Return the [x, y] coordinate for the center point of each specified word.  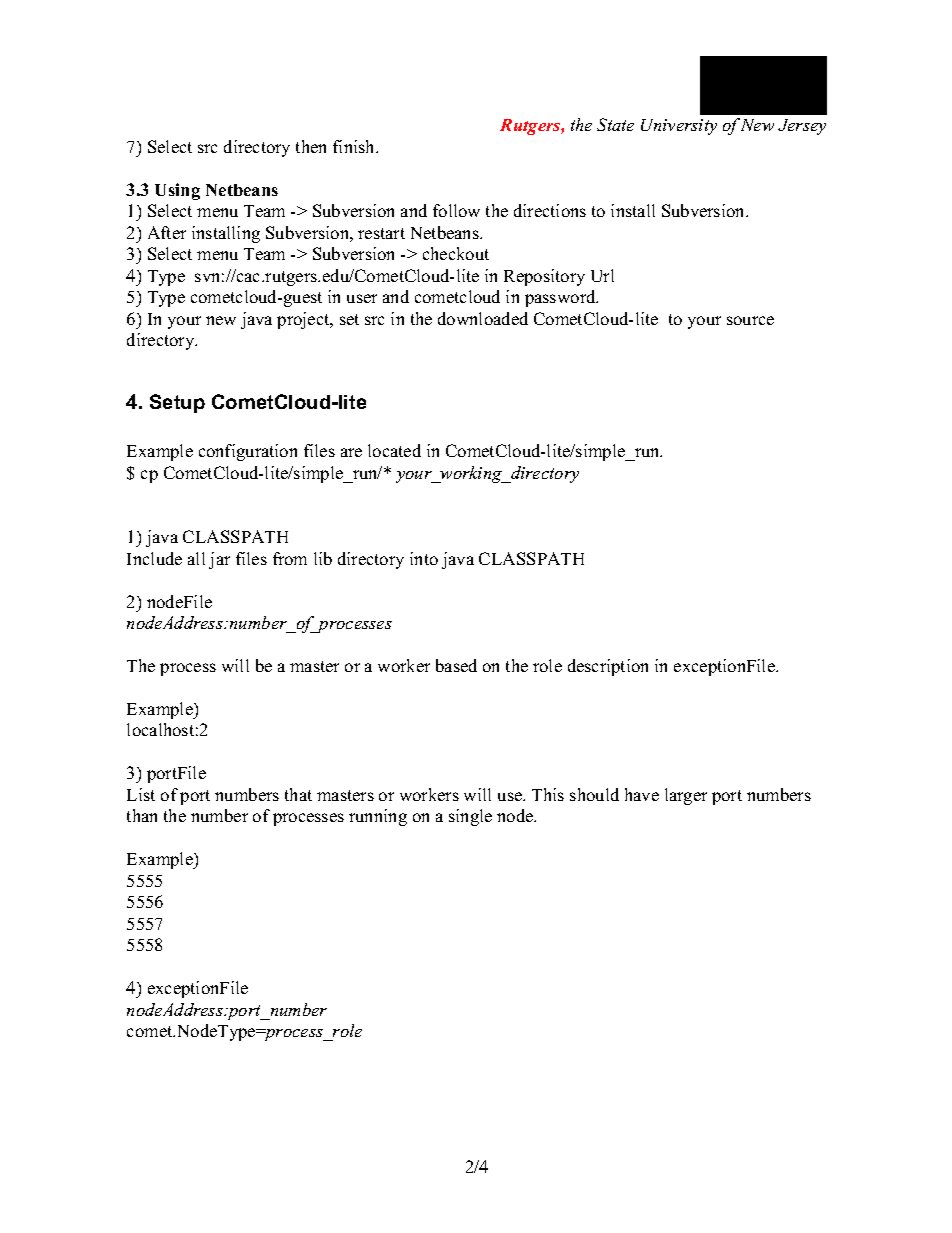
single [470, 817]
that [298, 794]
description [608, 667]
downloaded [483, 318]
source [750, 320]
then [311, 146]
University [679, 127]
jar [219, 560]
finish [355, 146]
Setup [177, 403]
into [424, 558]
